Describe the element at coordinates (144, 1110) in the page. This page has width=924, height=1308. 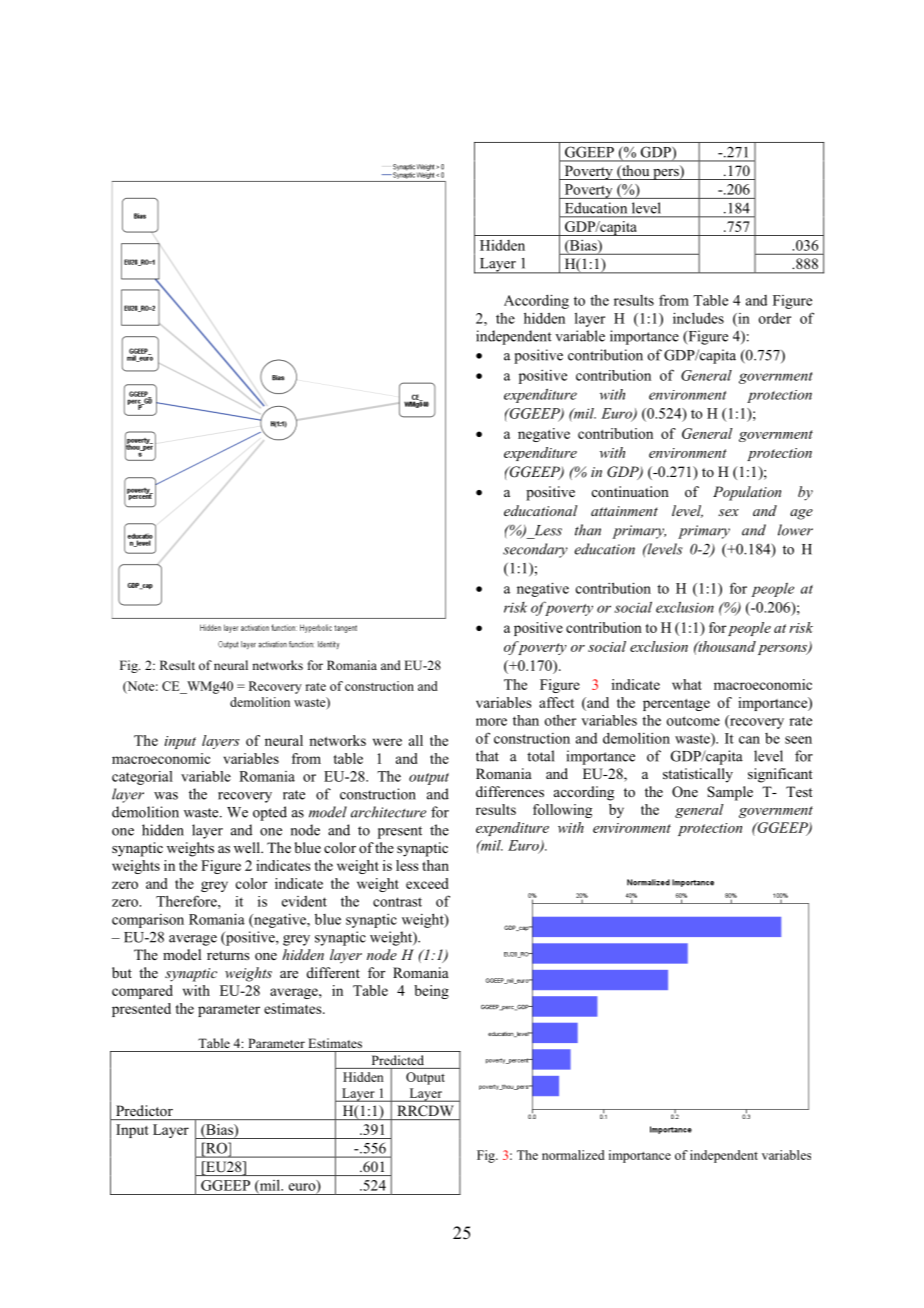
I see `Predictor` at that location.
